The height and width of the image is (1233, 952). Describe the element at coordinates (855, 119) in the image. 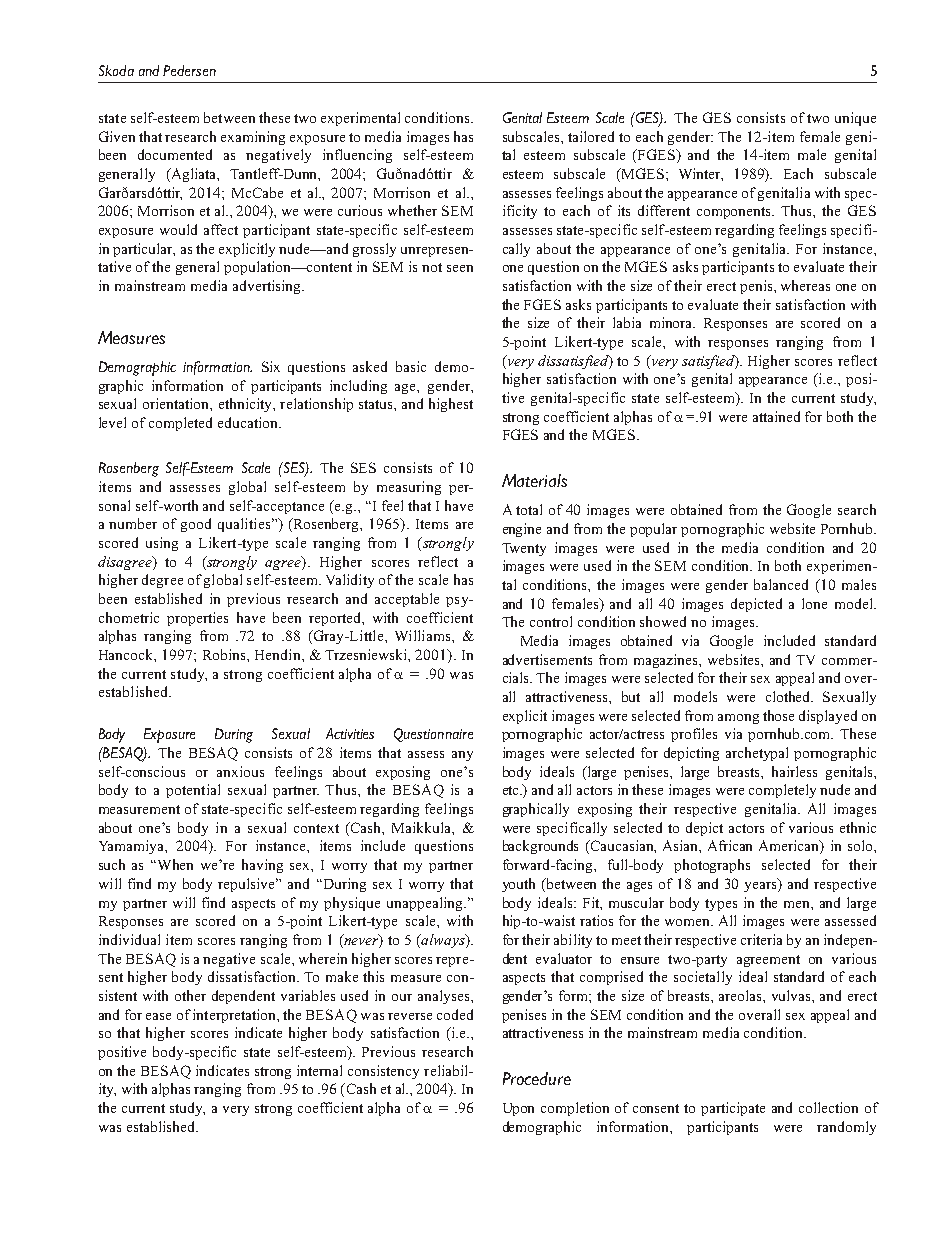

I see `unique` at that location.
